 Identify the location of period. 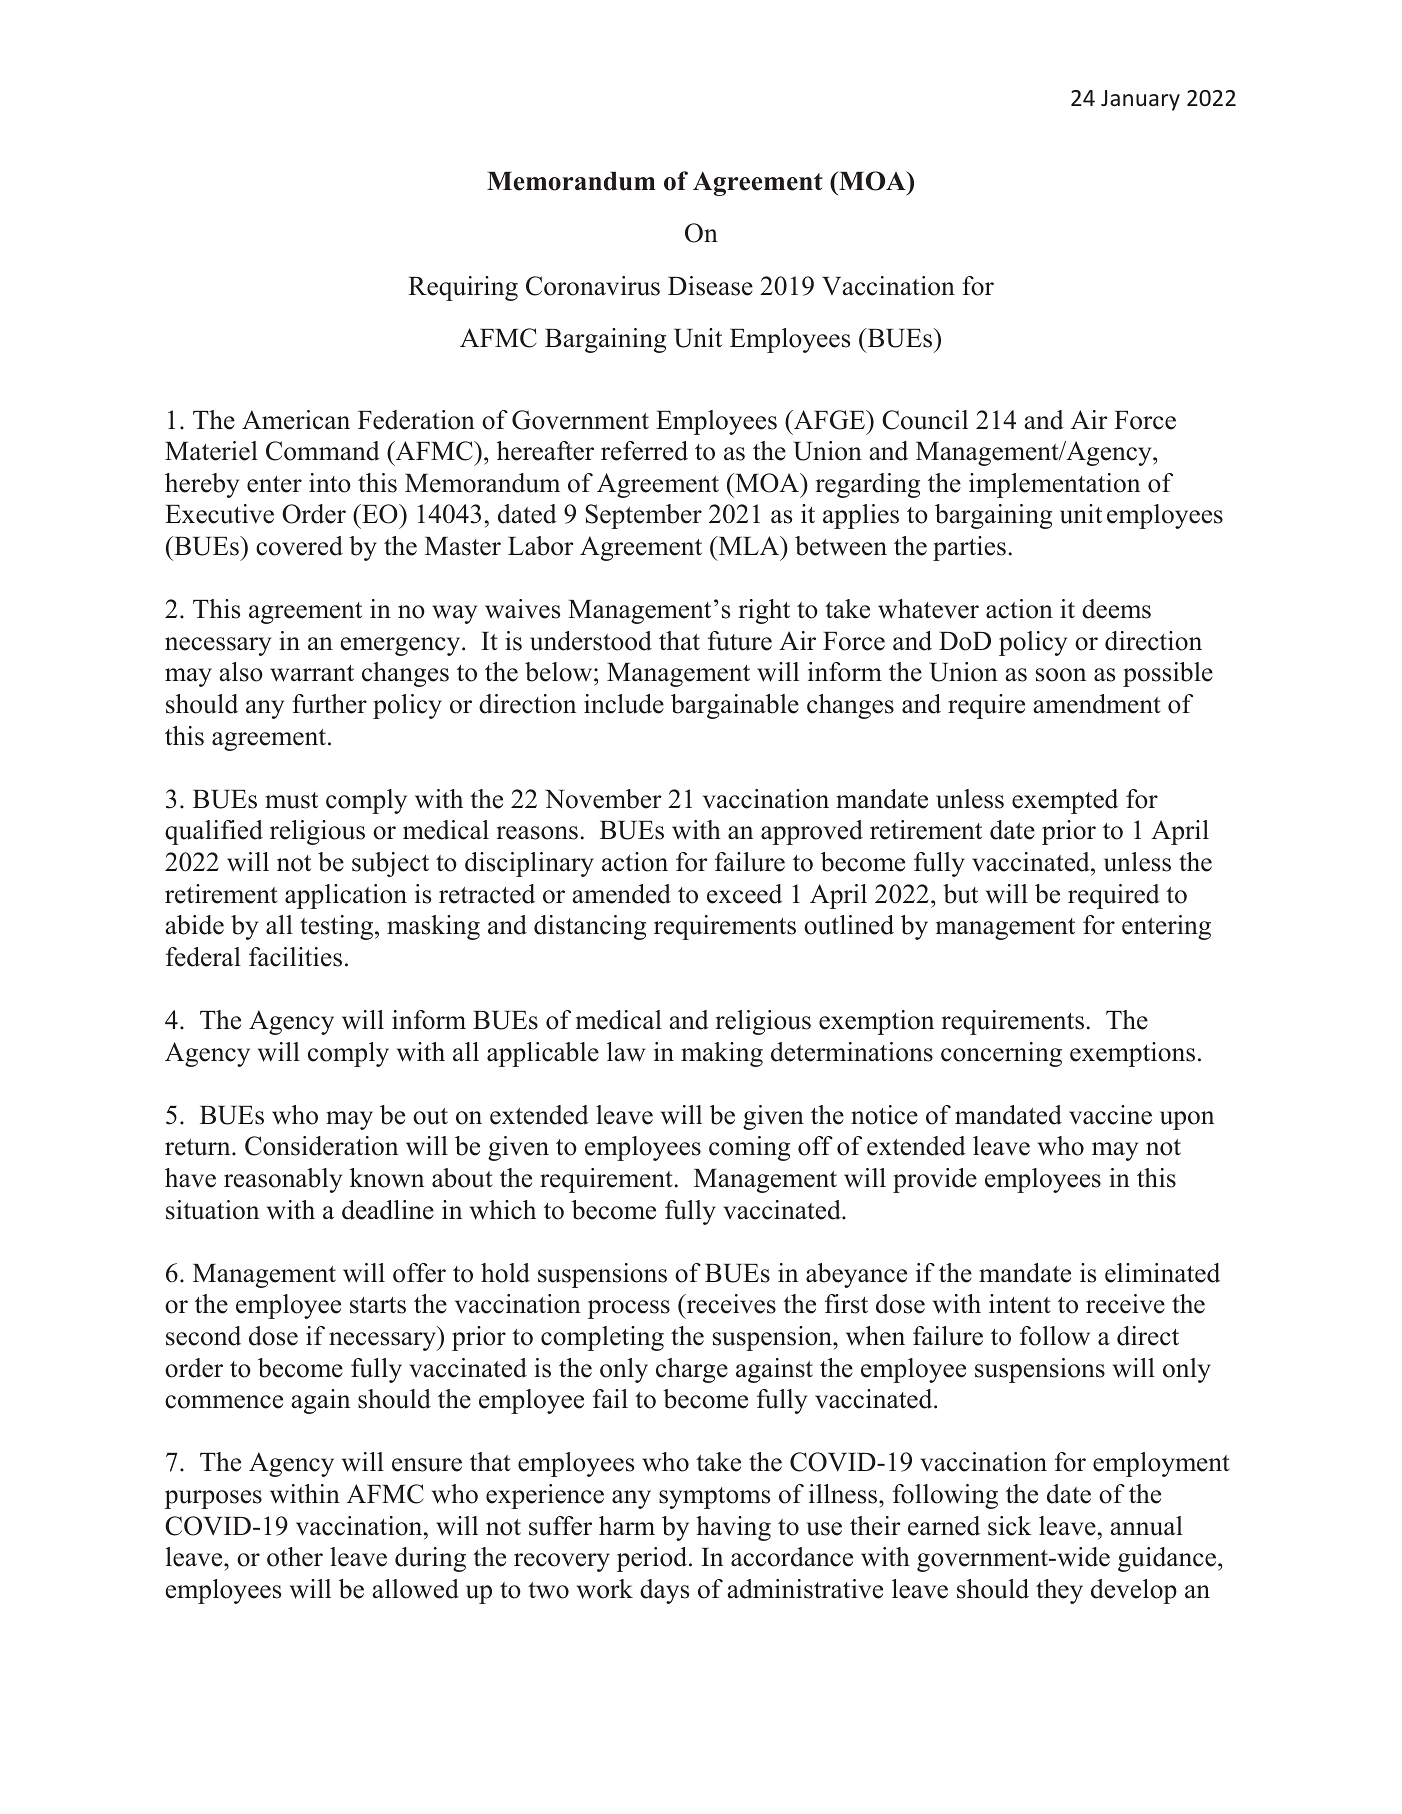
(653, 1559).
